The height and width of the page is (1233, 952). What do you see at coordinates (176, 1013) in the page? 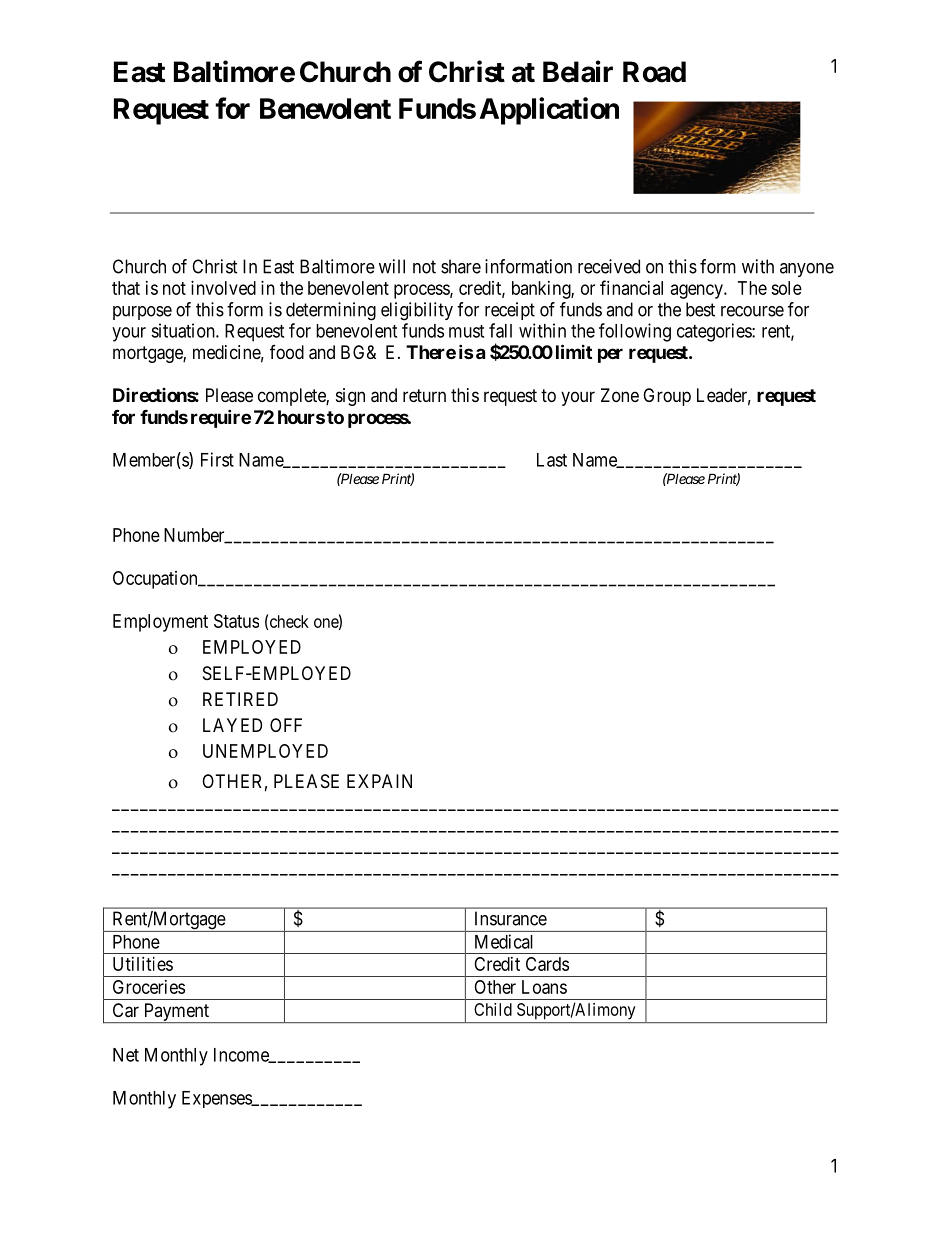
I see `Payment` at bounding box center [176, 1013].
